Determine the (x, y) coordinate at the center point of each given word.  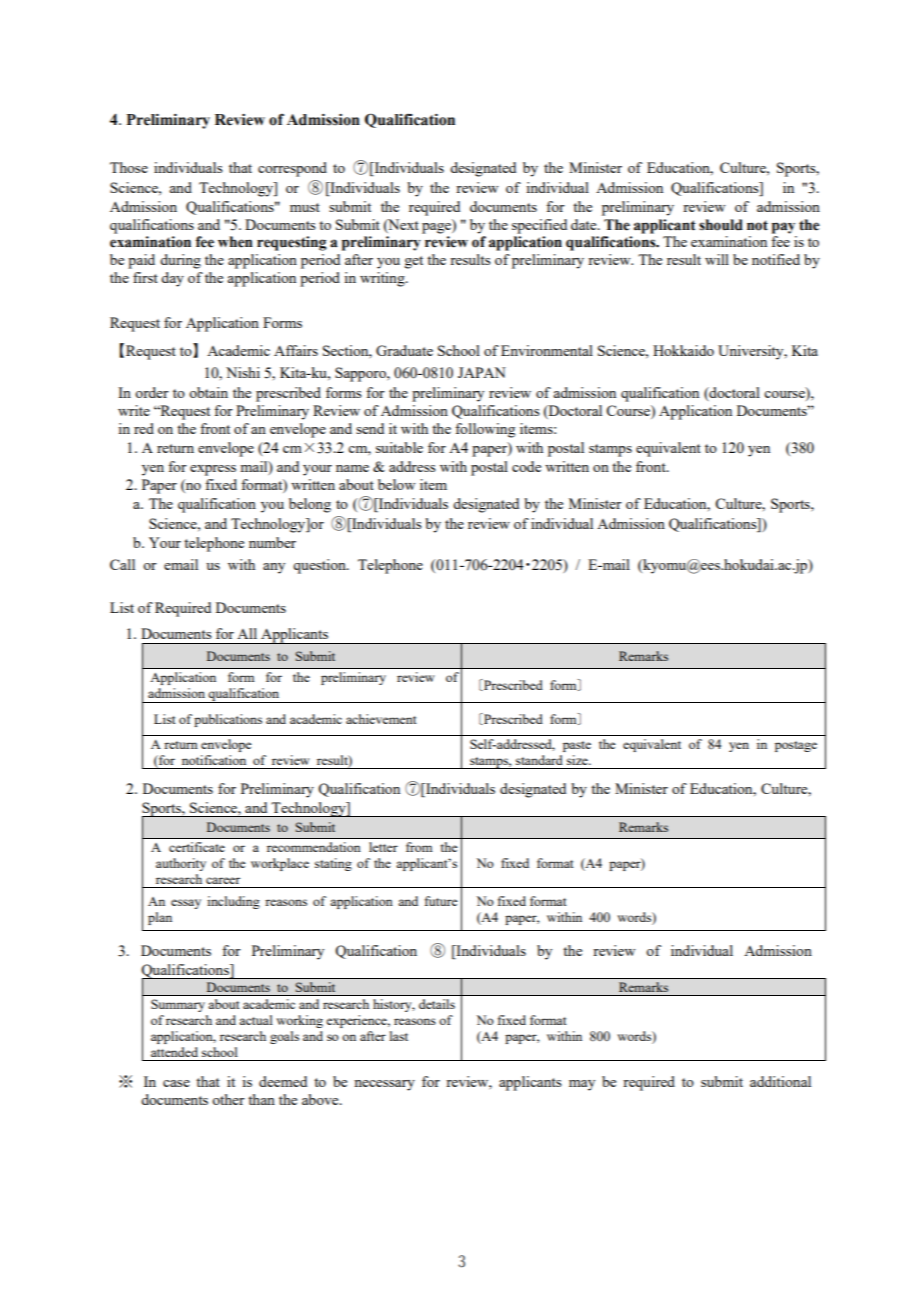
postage (796, 746)
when (235, 242)
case (176, 1083)
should (721, 225)
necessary (384, 1085)
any (274, 568)
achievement (381, 719)
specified (539, 226)
